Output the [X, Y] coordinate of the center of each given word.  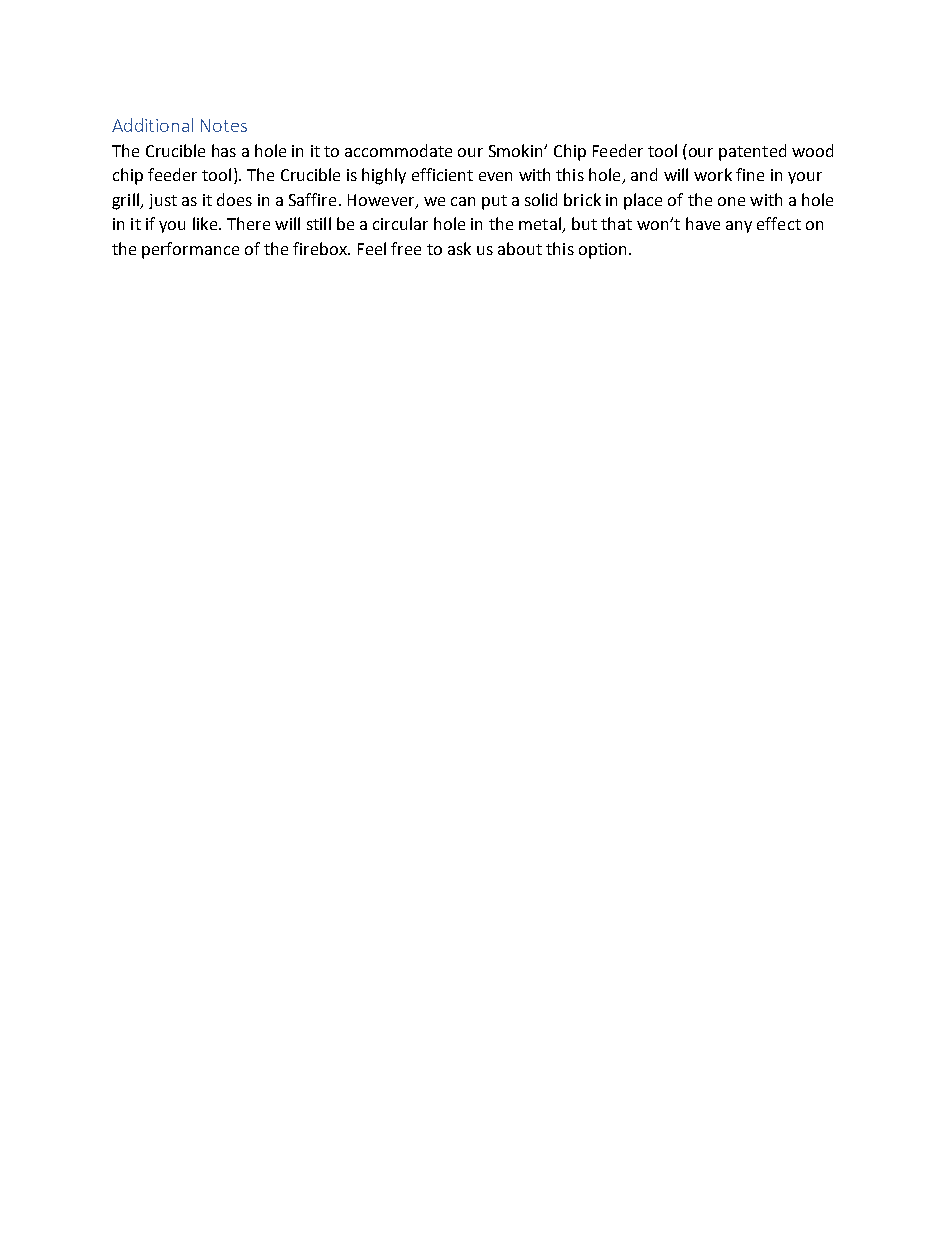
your [805, 178]
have [703, 223]
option [602, 251]
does [234, 199]
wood [812, 150]
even [495, 176]
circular [400, 223]
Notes [224, 125]
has [224, 150]
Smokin [517, 150]
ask [459, 248]
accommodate [398, 150]
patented [752, 152]
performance [190, 250]
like [206, 223]
